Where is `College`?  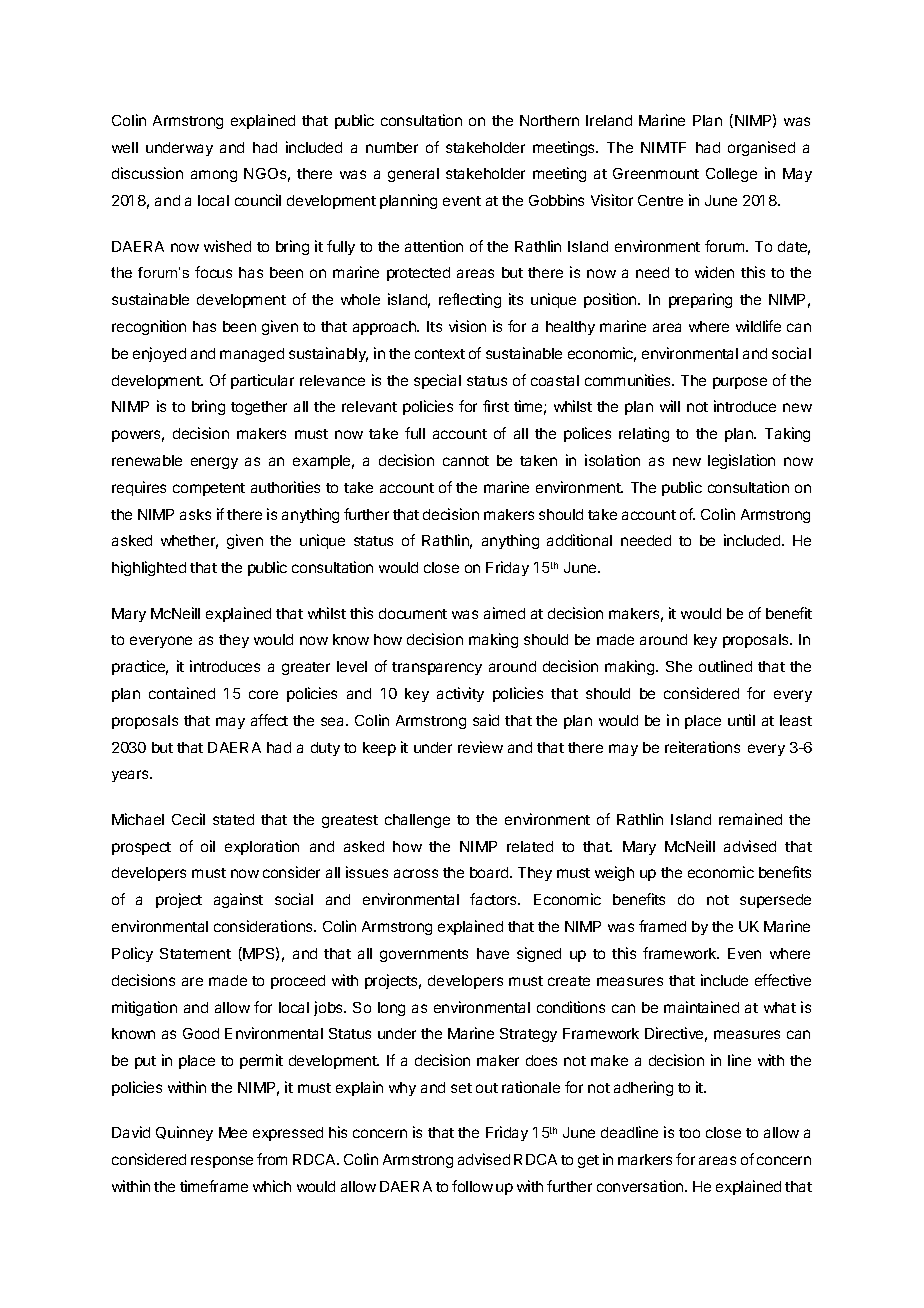
College is located at coordinates (731, 175).
